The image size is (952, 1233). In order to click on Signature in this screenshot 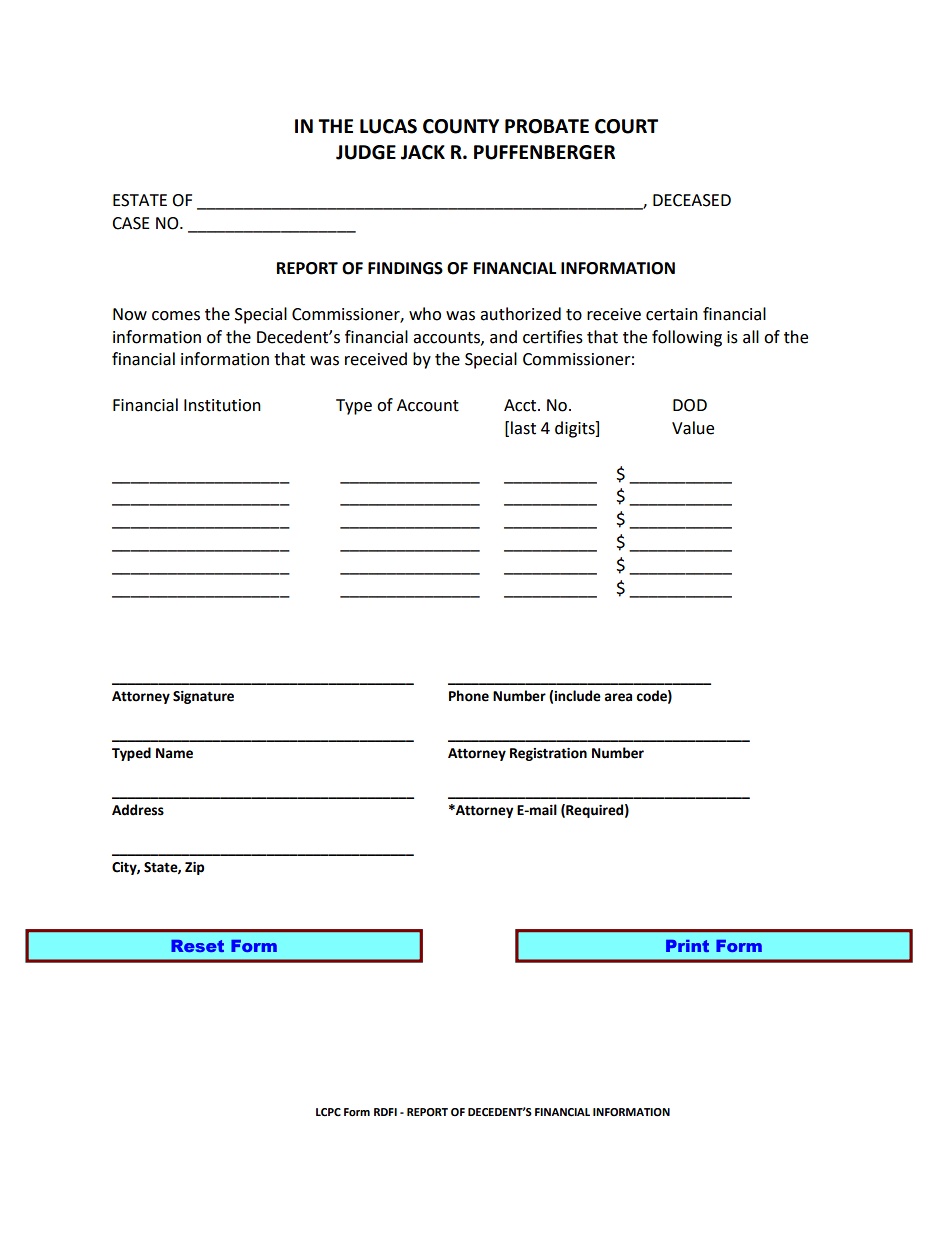, I will do `click(203, 697)`.
